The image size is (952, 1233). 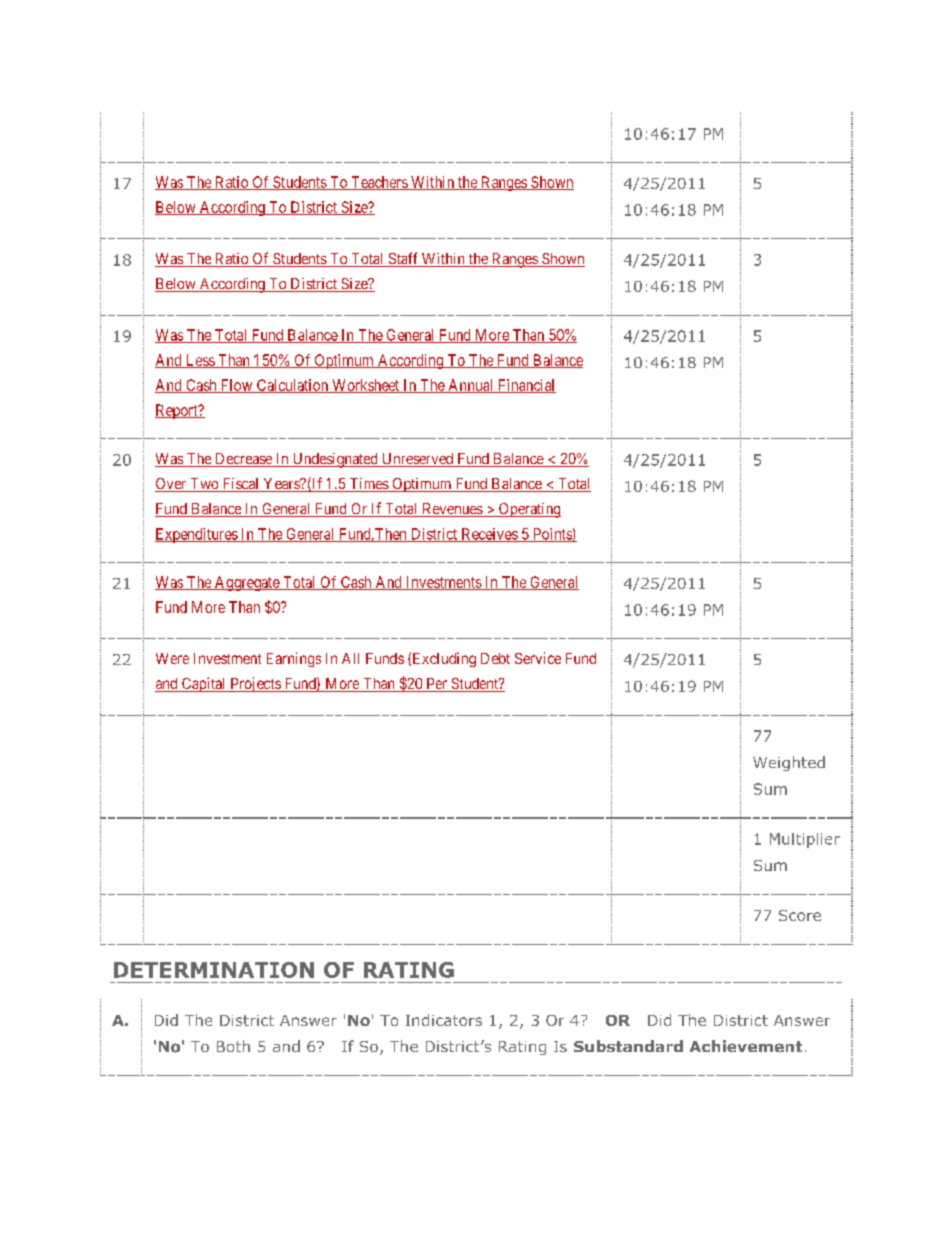 What do you see at coordinates (444, 1020) in the screenshot?
I see `Indicators` at bounding box center [444, 1020].
